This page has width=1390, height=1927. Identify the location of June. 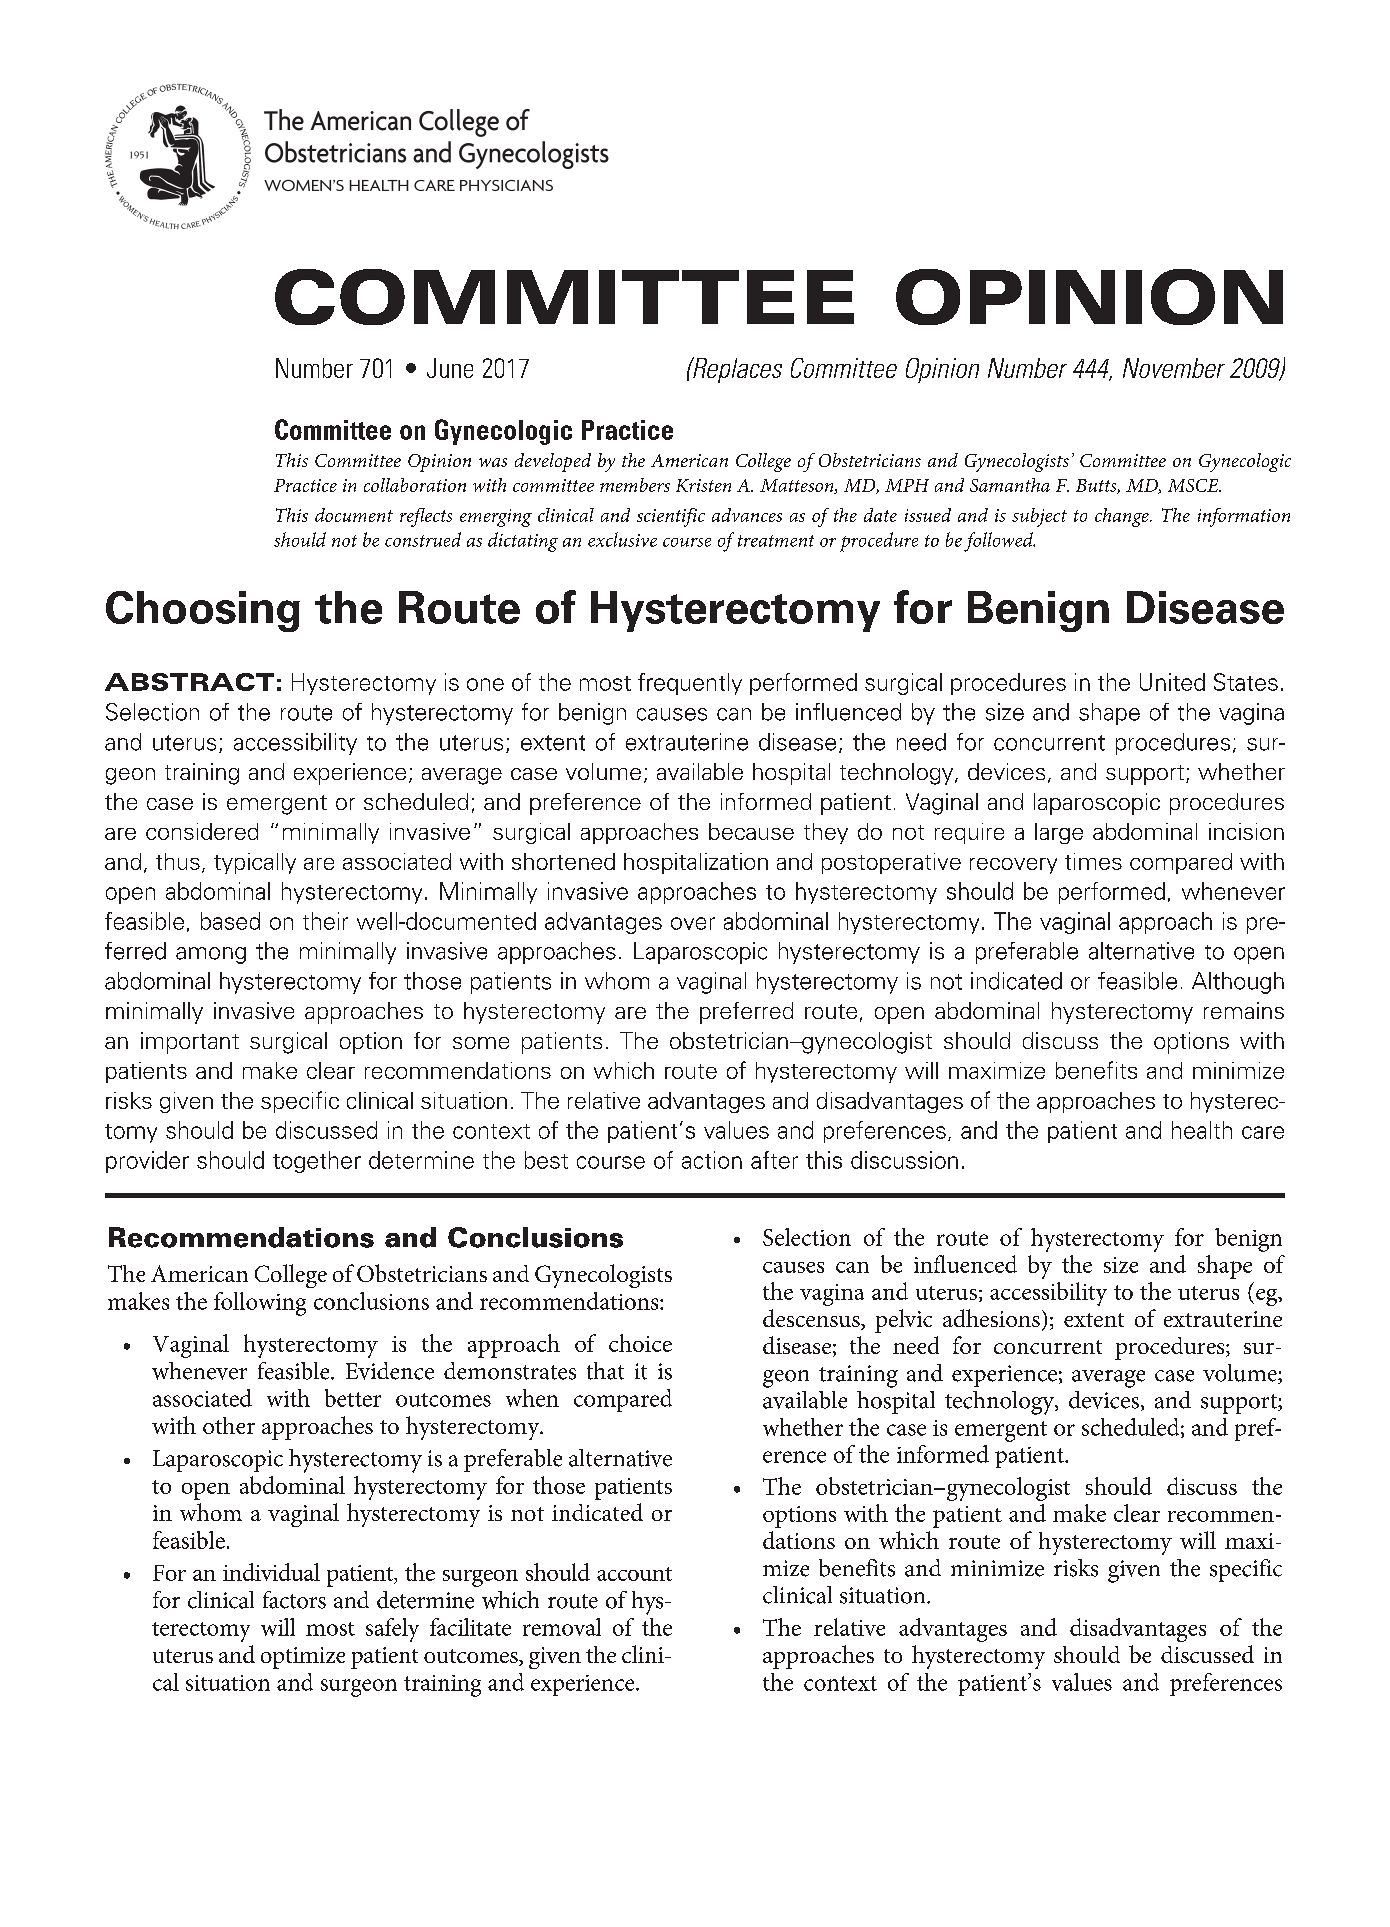
(450, 368).
